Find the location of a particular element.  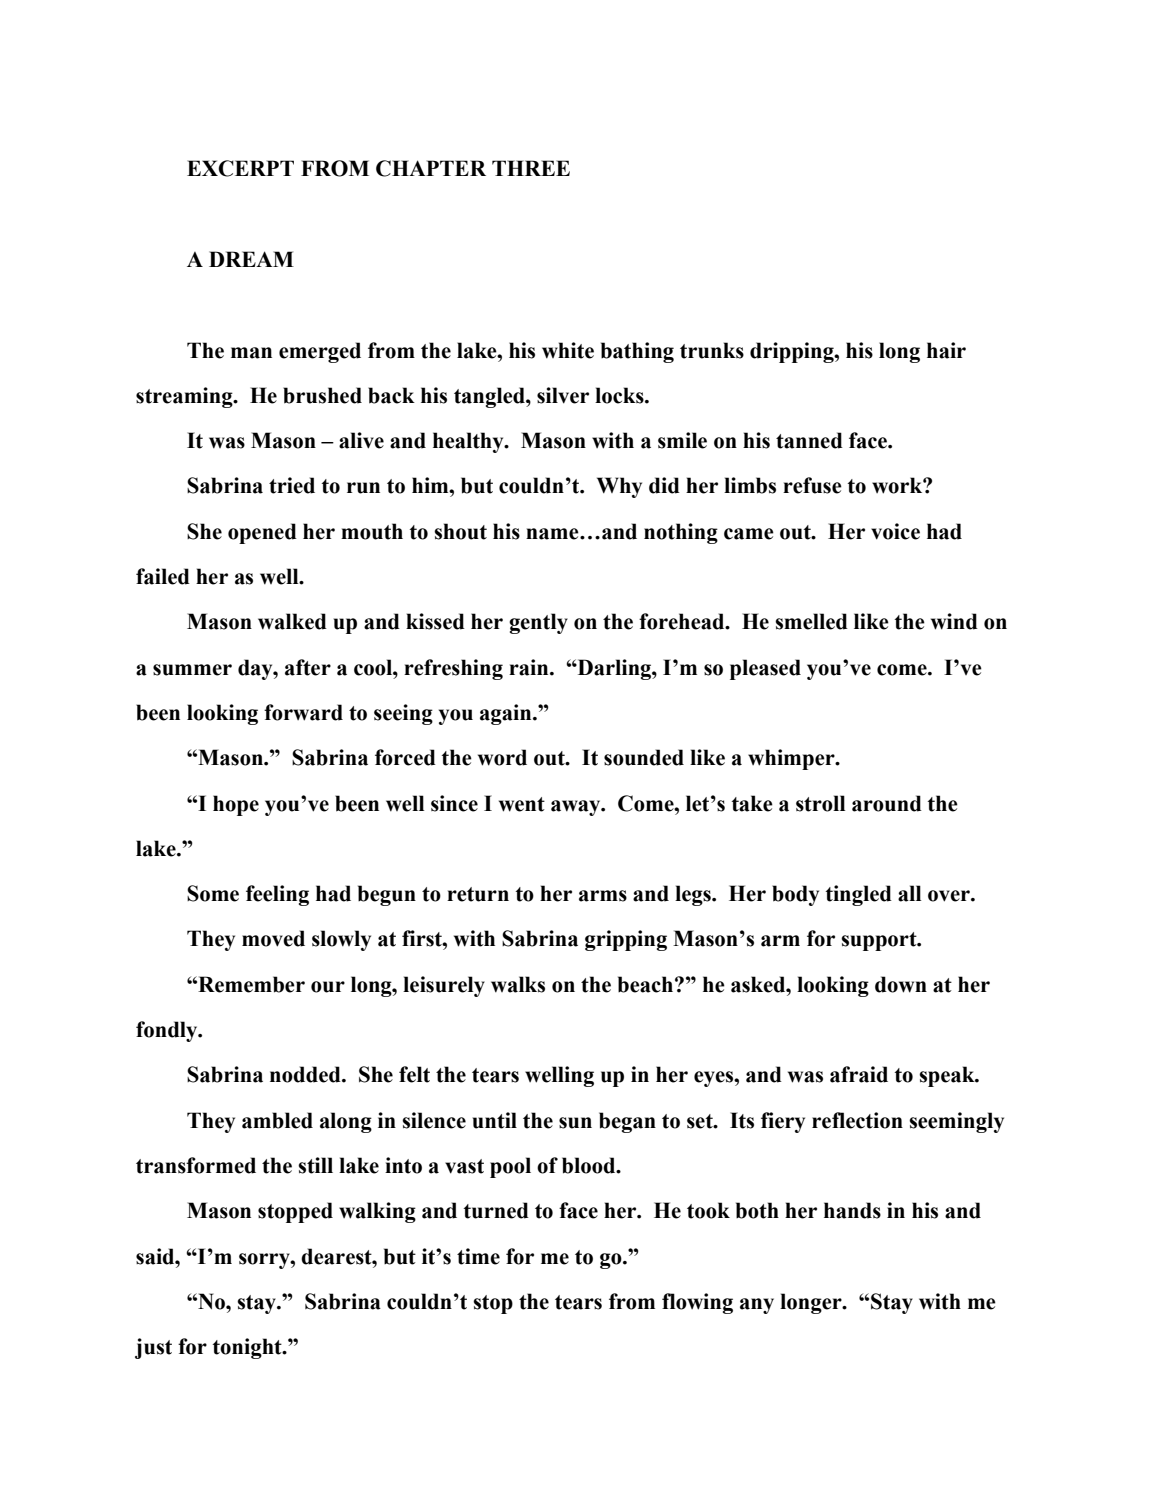

hair is located at coordinates (946, 350).
